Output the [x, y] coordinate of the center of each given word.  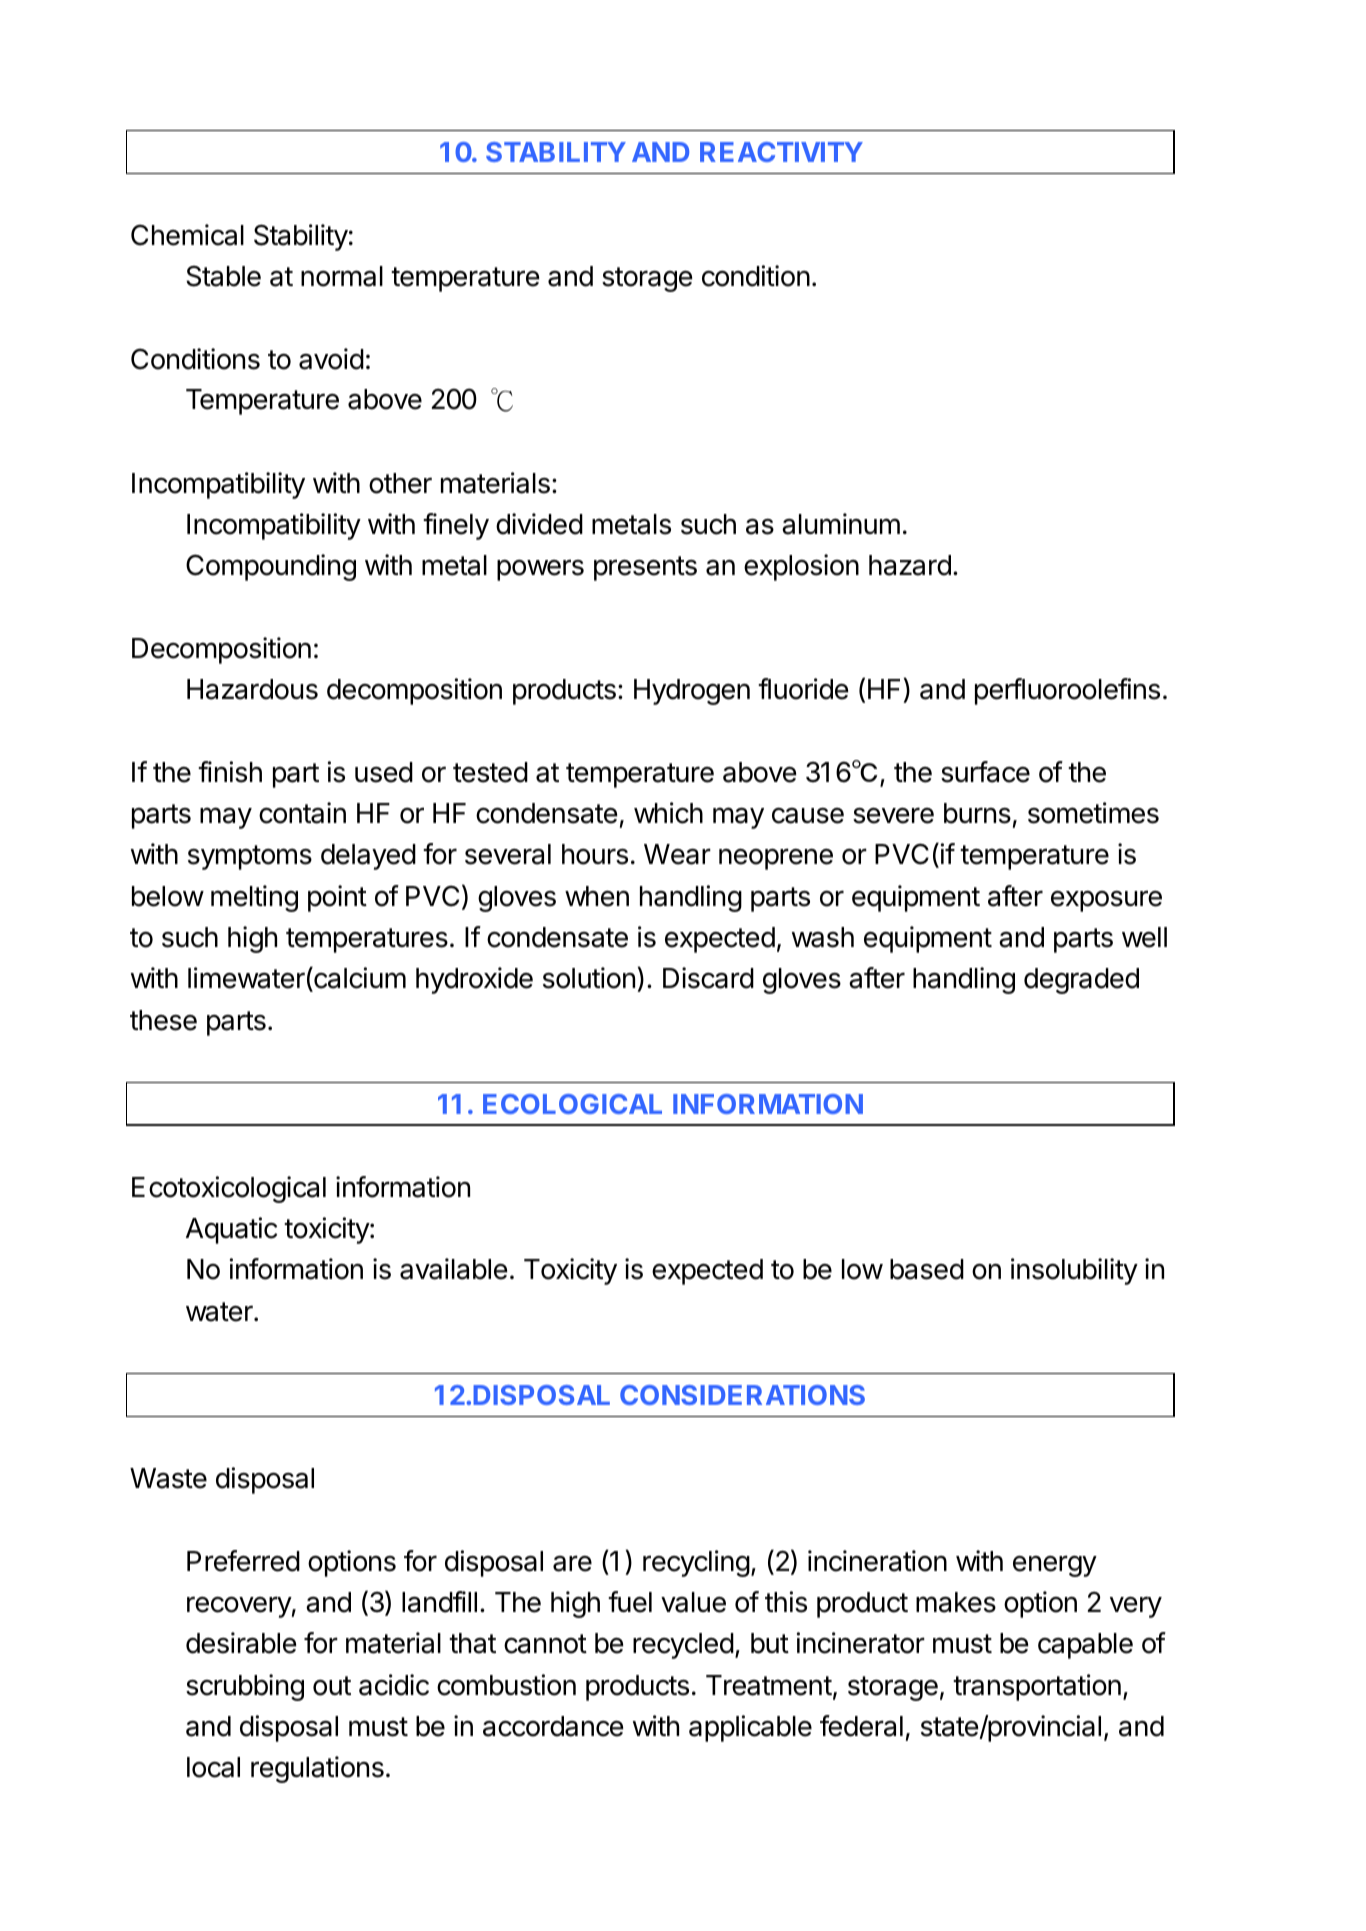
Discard [708, 978]
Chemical [187, 235]
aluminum [841, 524]
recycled [683, 1646]
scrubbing [245, 1687]
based [927, 1269]
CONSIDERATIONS [742, 1395]
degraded [1081, 981]
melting [254, 898]
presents [645, 568]
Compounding [271, 567]
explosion [801, 567]
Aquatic [231, 1230]
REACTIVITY [781, 152]
